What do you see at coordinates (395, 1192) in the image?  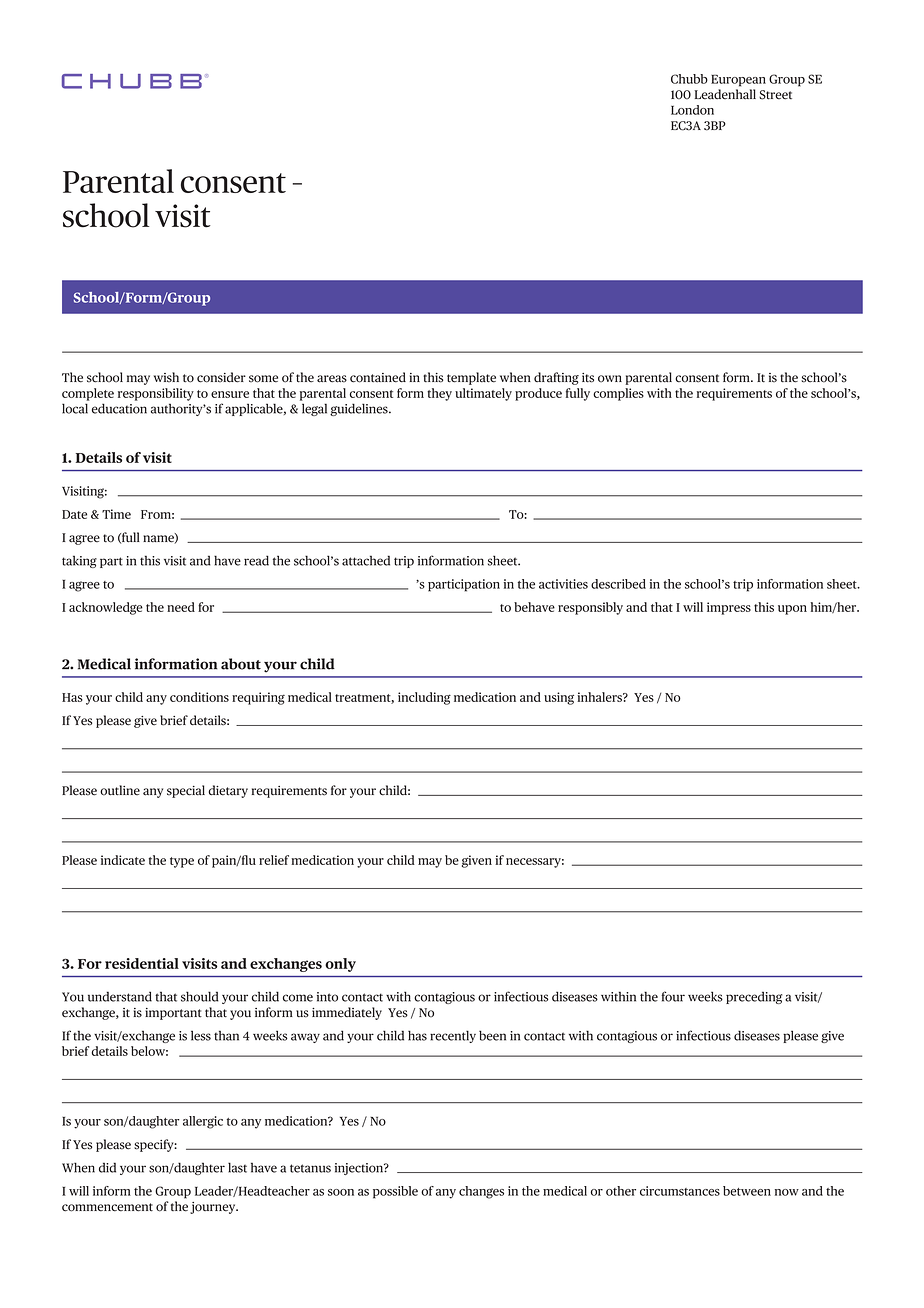 I see `possible` at bounding box center [395, 1192].
